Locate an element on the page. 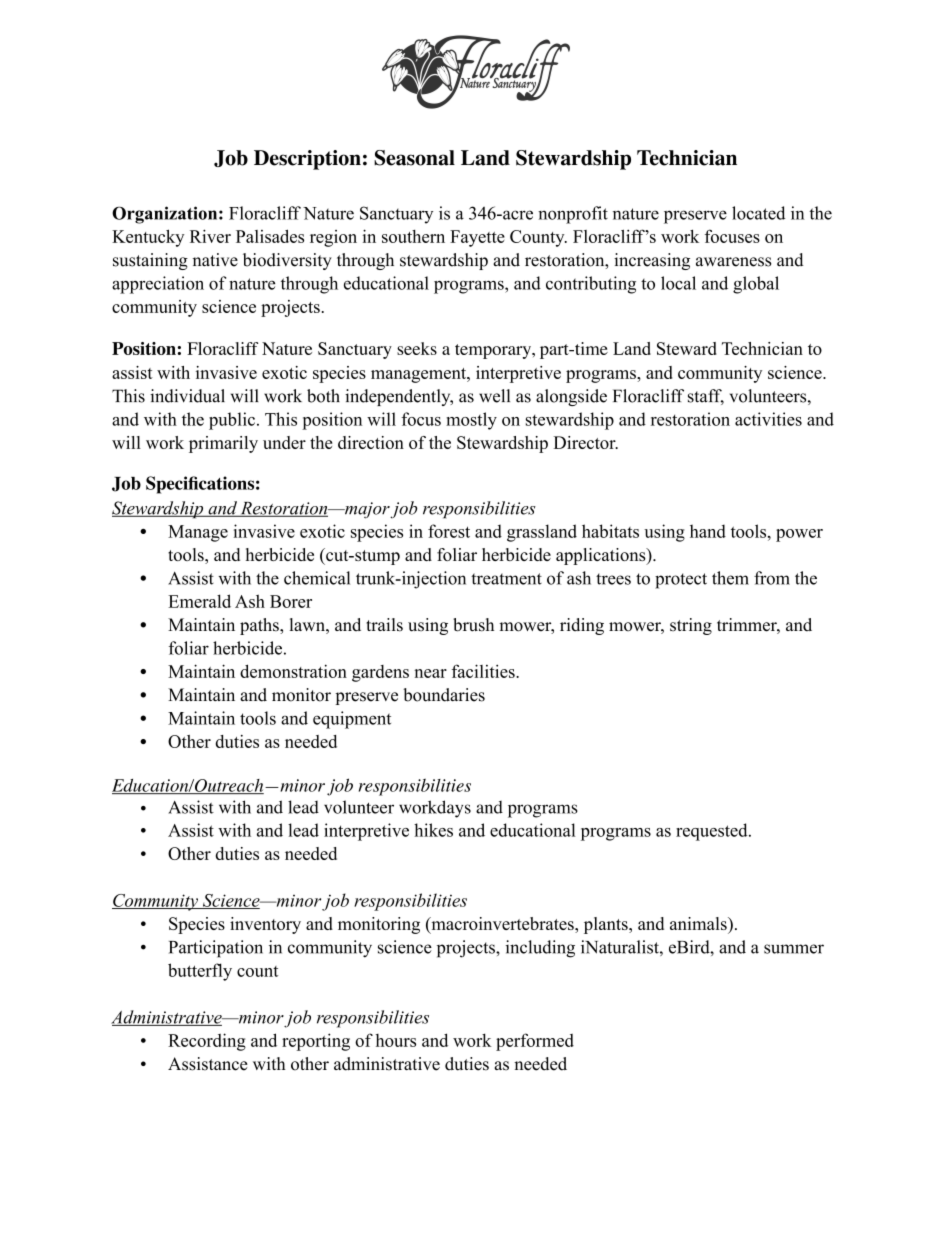  requested is located at coordinates (713, 832).
